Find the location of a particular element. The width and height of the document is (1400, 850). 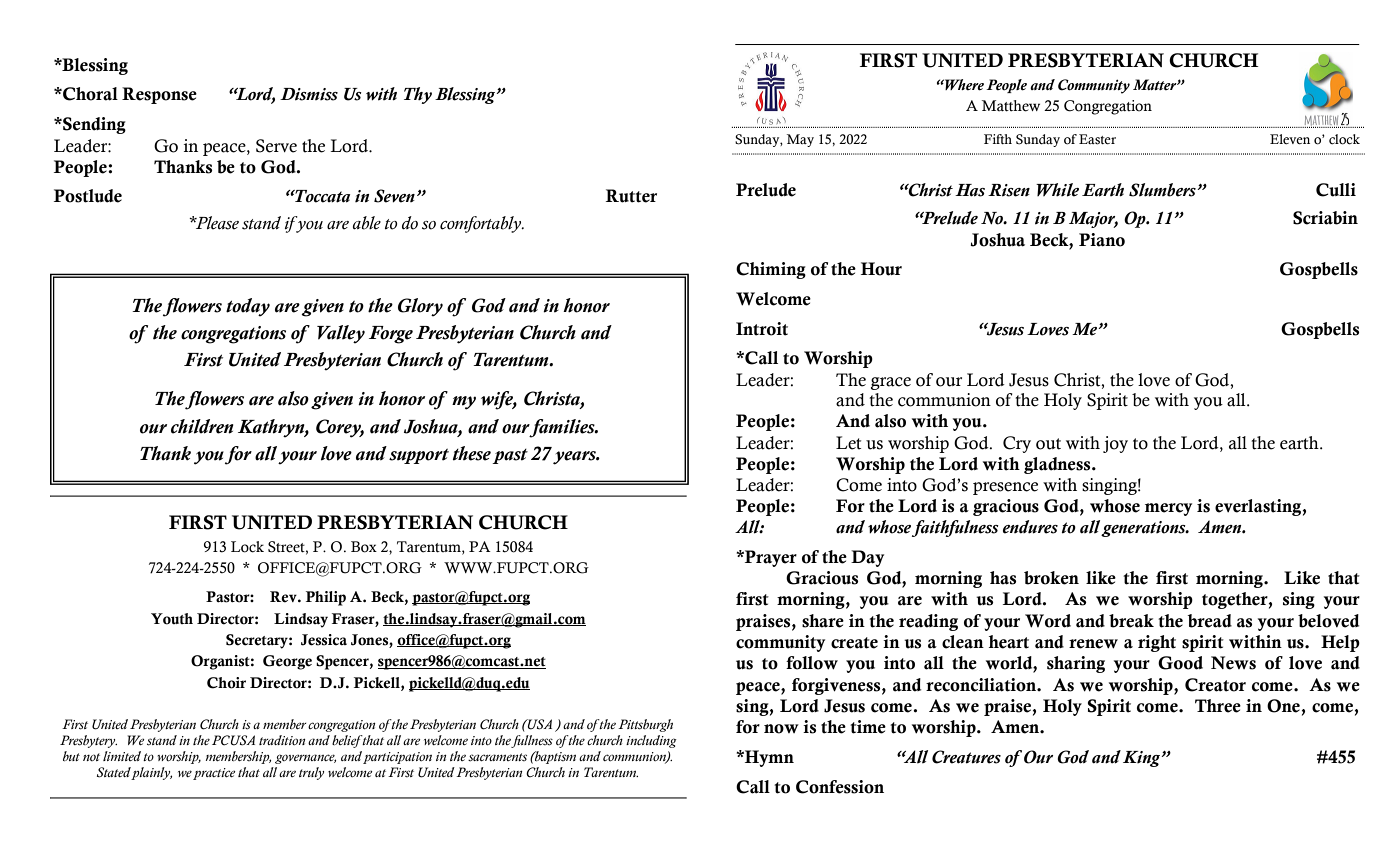

share is located at coordinates (823, 621).
